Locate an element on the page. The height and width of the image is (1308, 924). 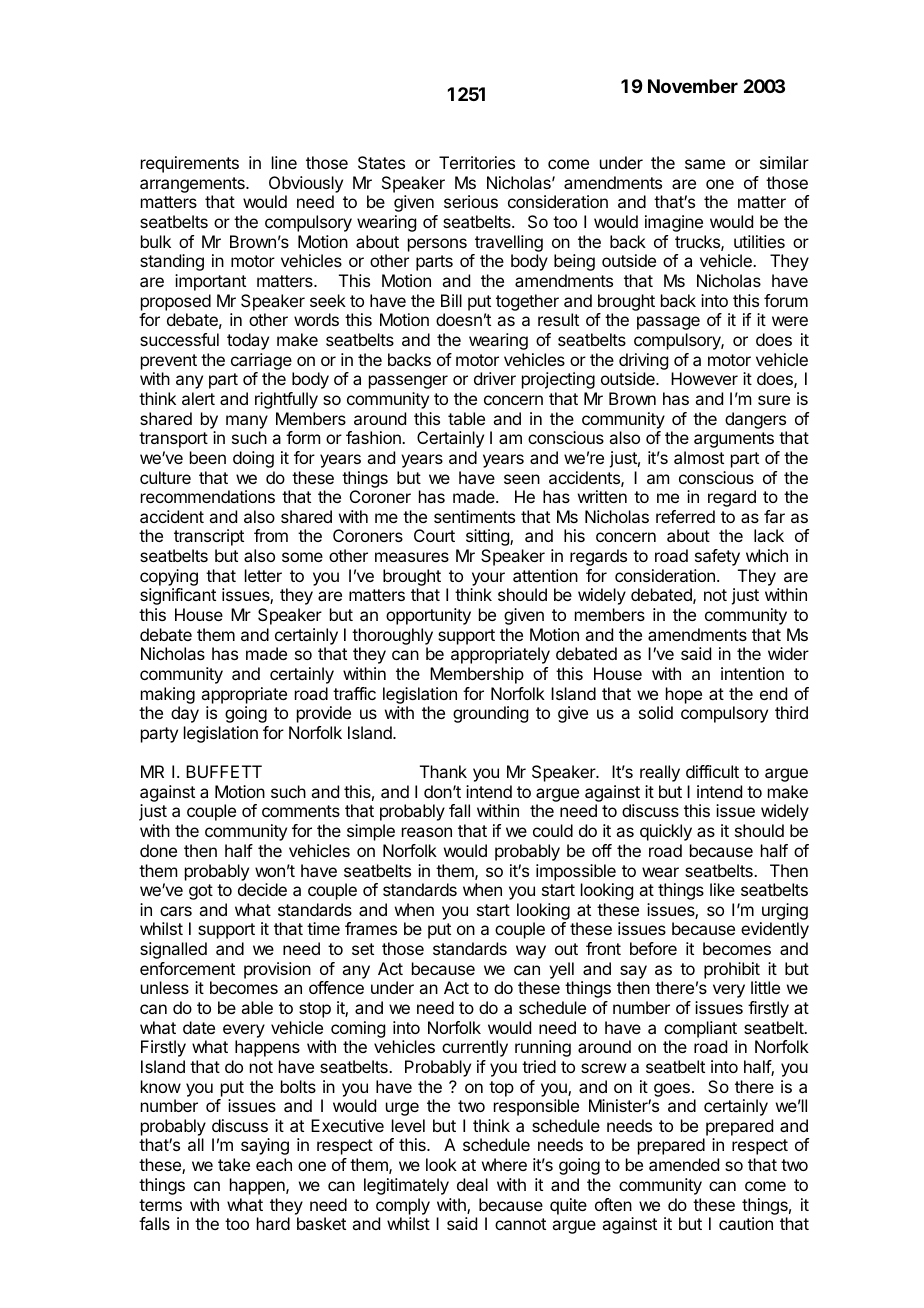
alert is located at coordinates (198, 398).
